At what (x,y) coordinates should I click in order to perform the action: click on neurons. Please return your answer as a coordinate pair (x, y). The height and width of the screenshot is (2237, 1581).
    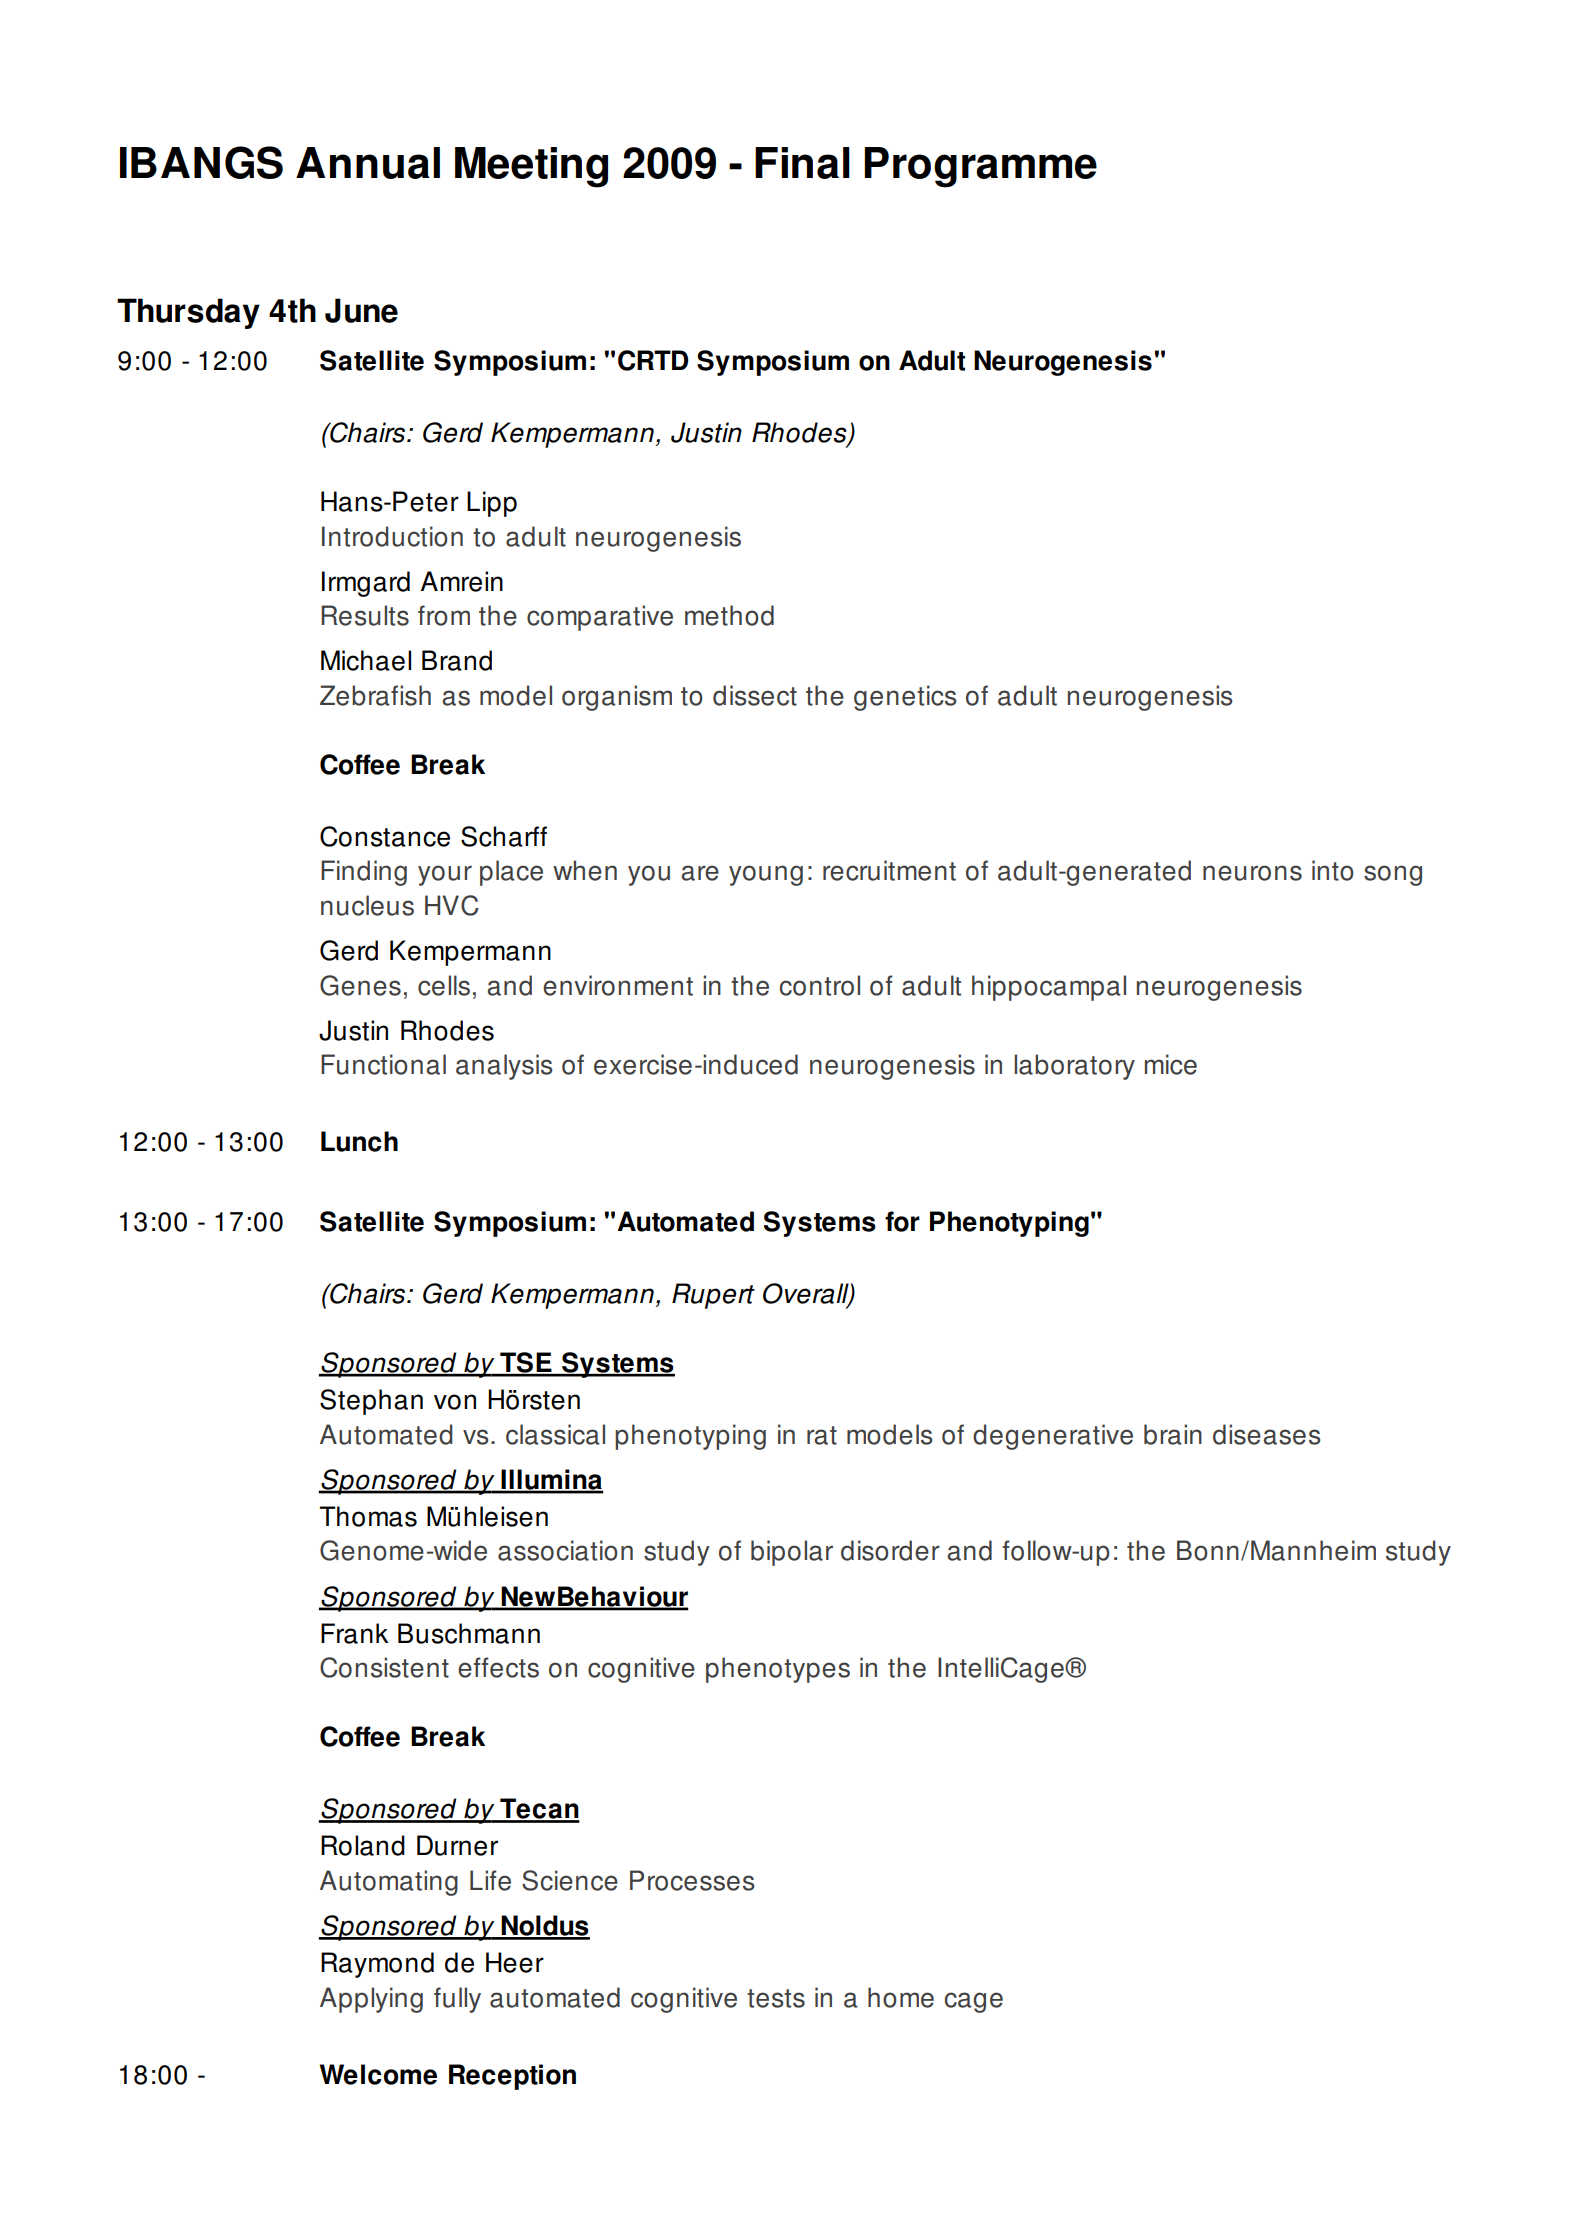
    Looking at the image, I should click on (1252, 873).
